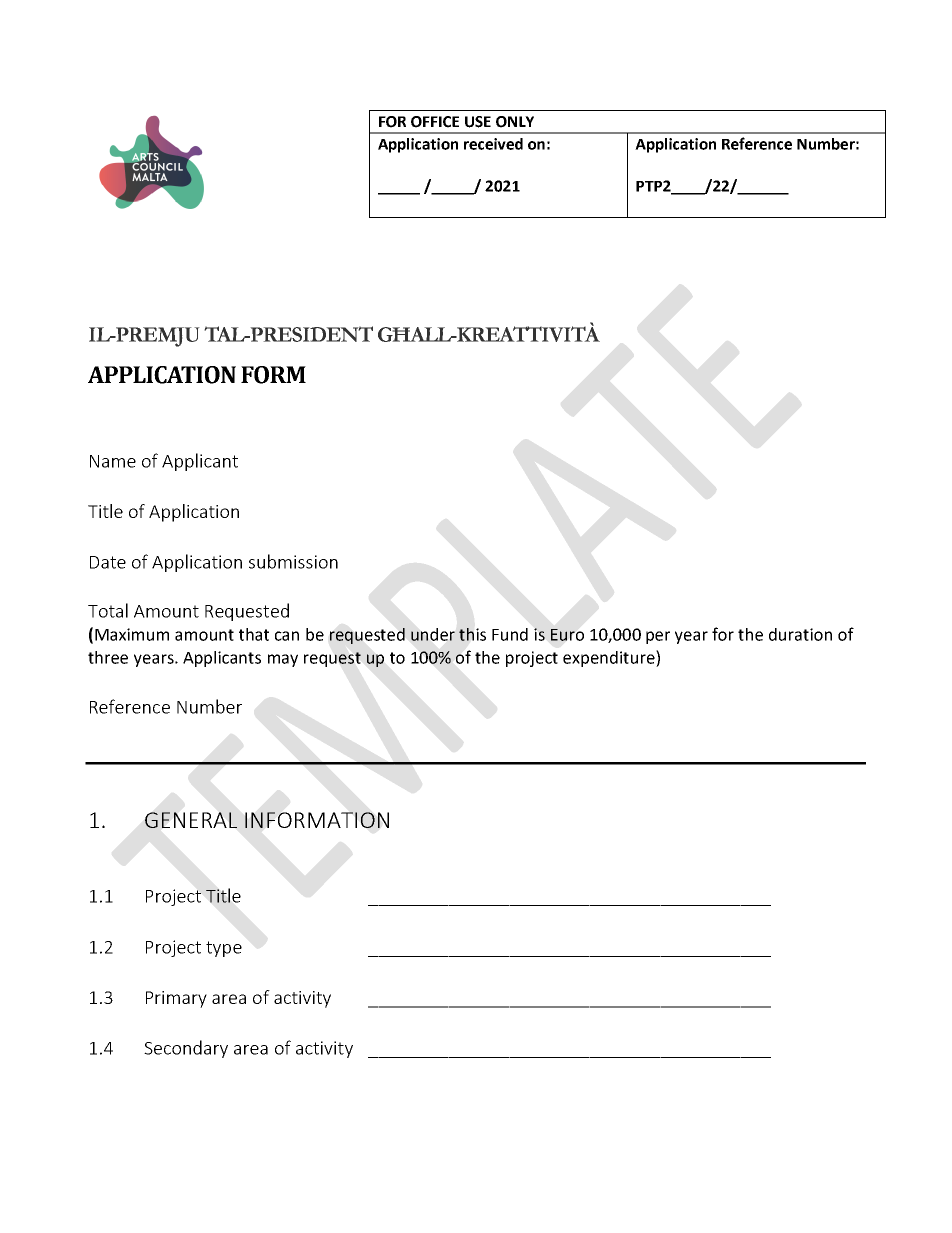  What do you see at coordinates (113, 461) in the page?
I see `Name` at bounding box center [113, 461].
